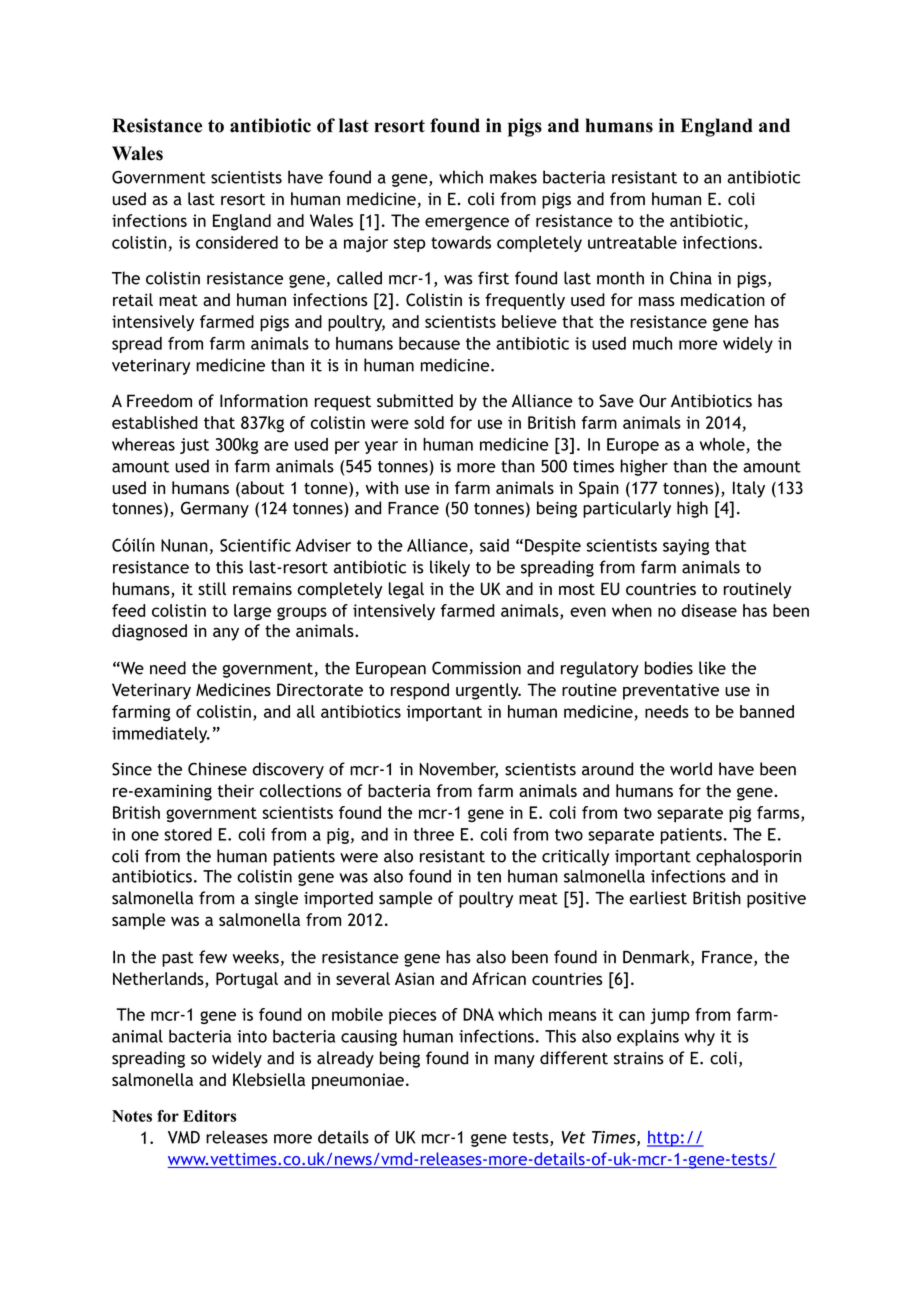  I want to click on Commission, so click(476, 668).
